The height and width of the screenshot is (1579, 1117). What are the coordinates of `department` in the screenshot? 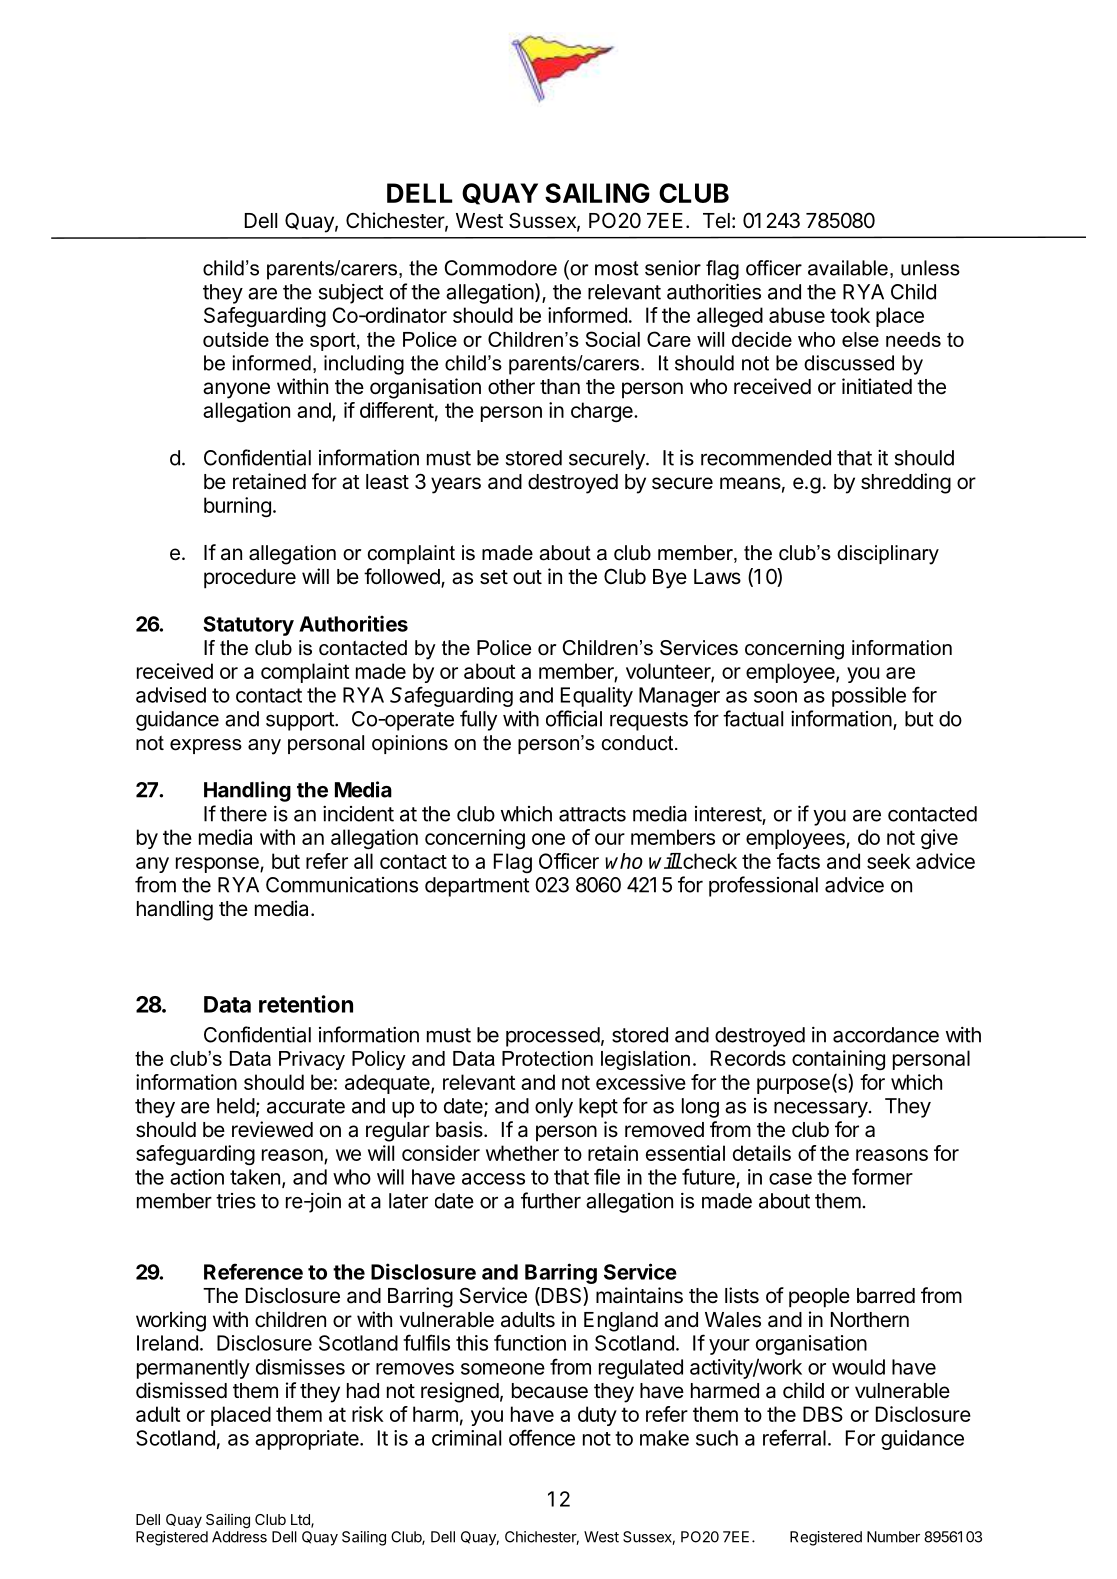 It's located at (477, 887).
